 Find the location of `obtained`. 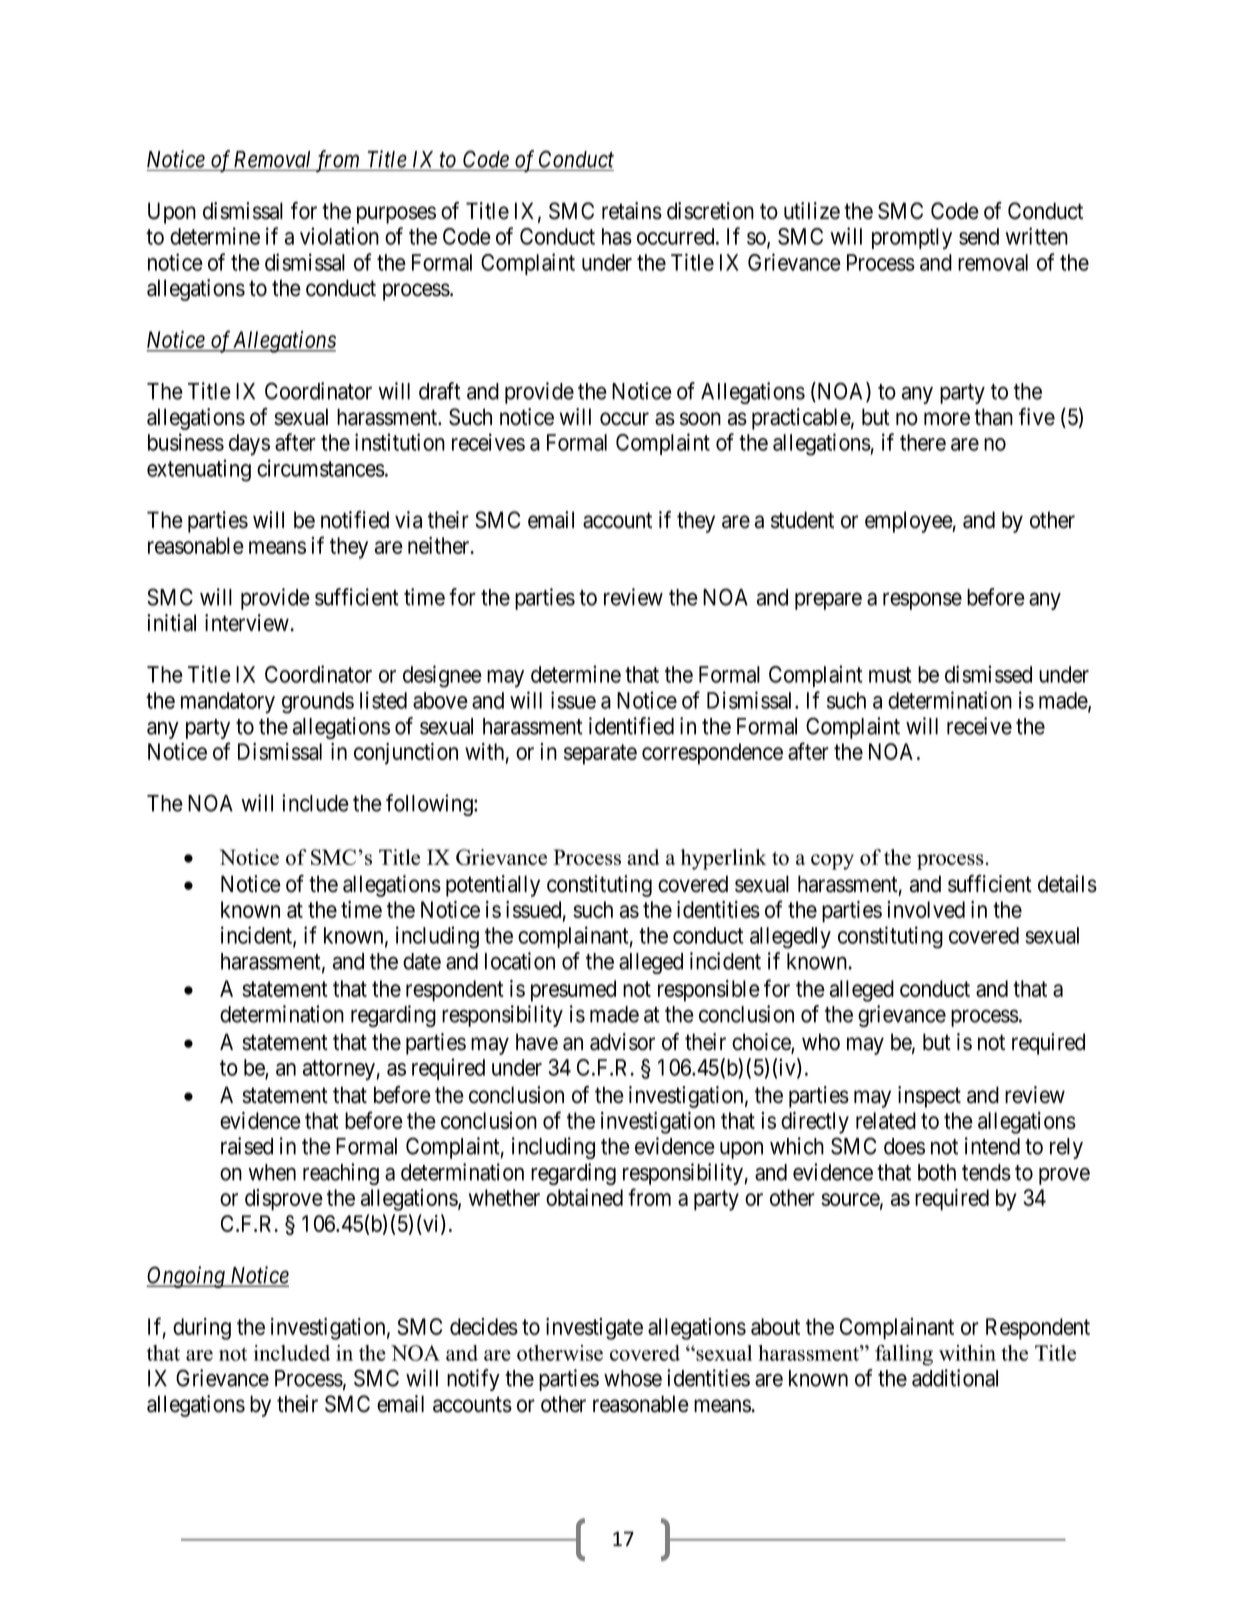

obtained is located at coordinates (584, 1197).
